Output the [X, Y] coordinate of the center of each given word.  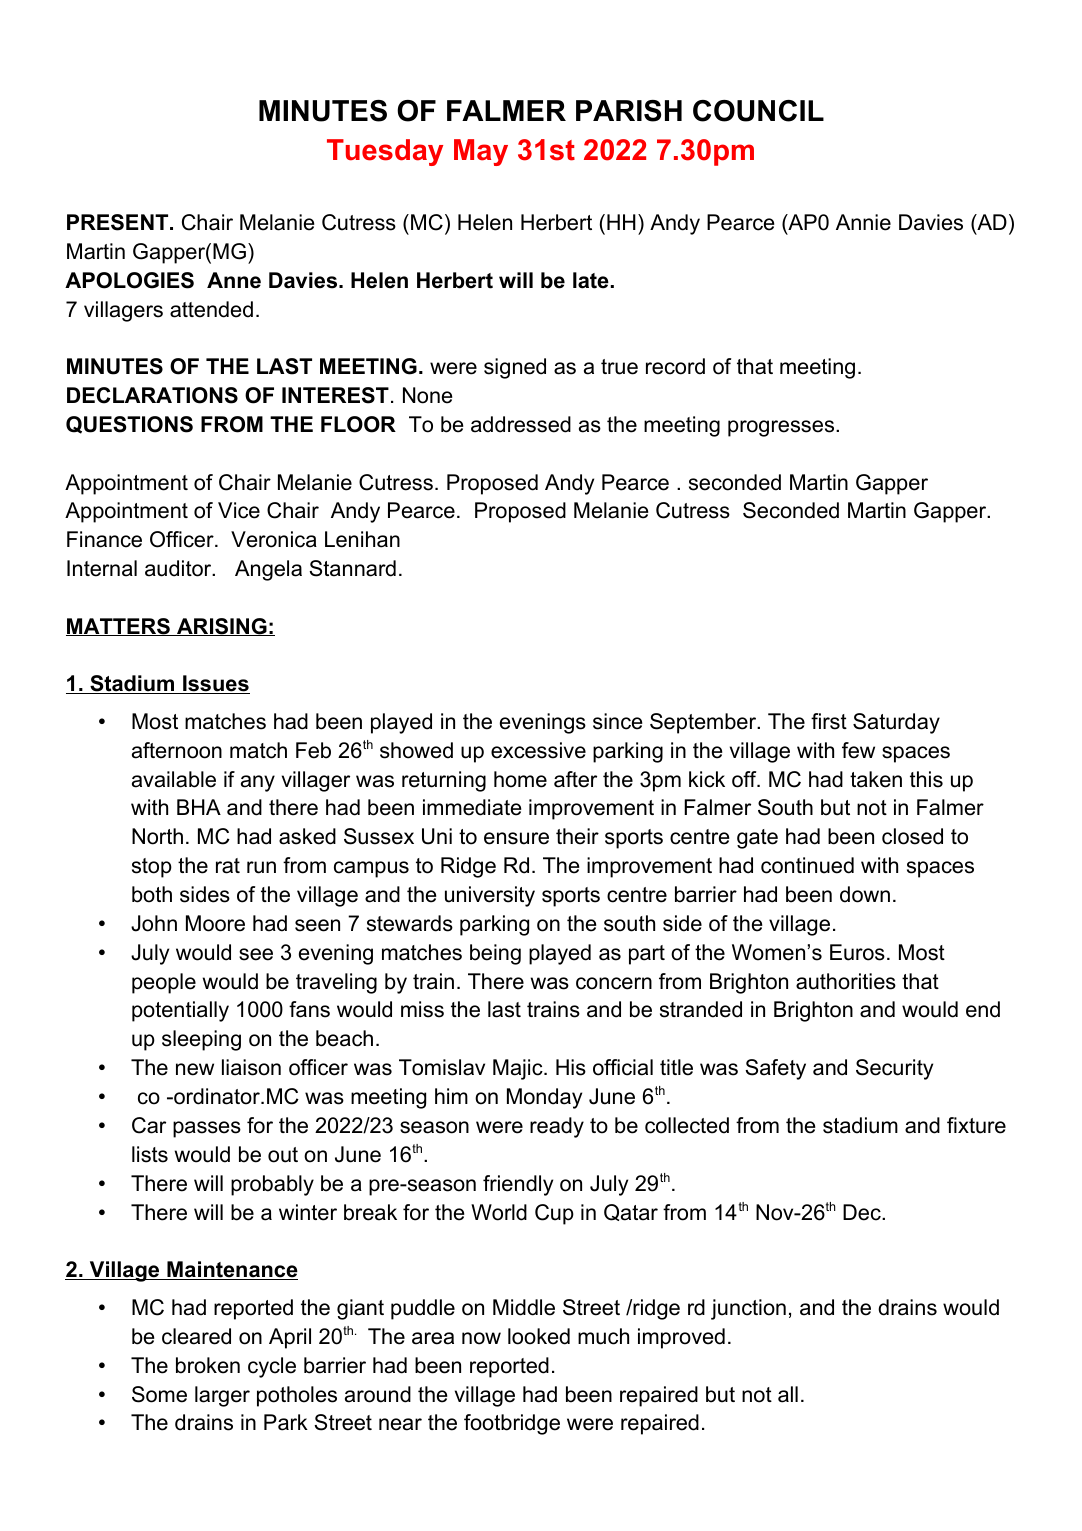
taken [876, 779]
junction [748, 1309]
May [481, 152]
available [174, 779]
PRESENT [119, 222]
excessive [538, 750]
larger [222, 1396]
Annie [863, 222]
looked [539, 1336]
